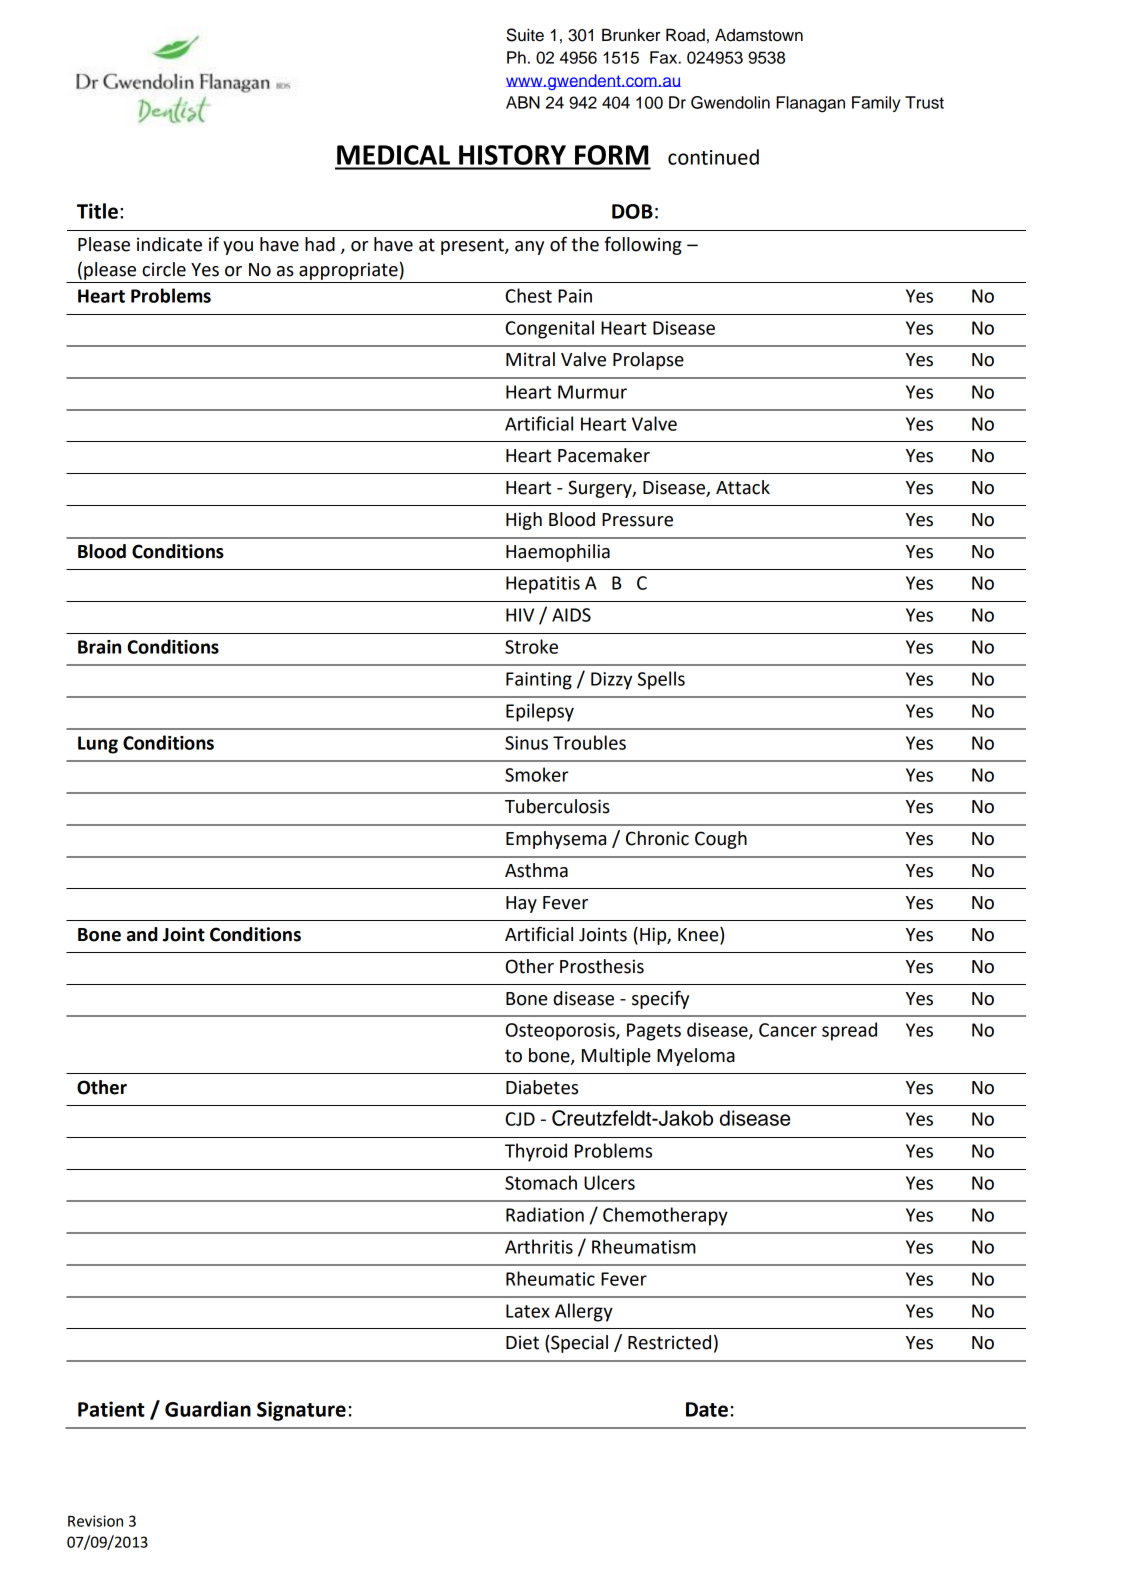  I want to click on Cough, so click(721, 840).
